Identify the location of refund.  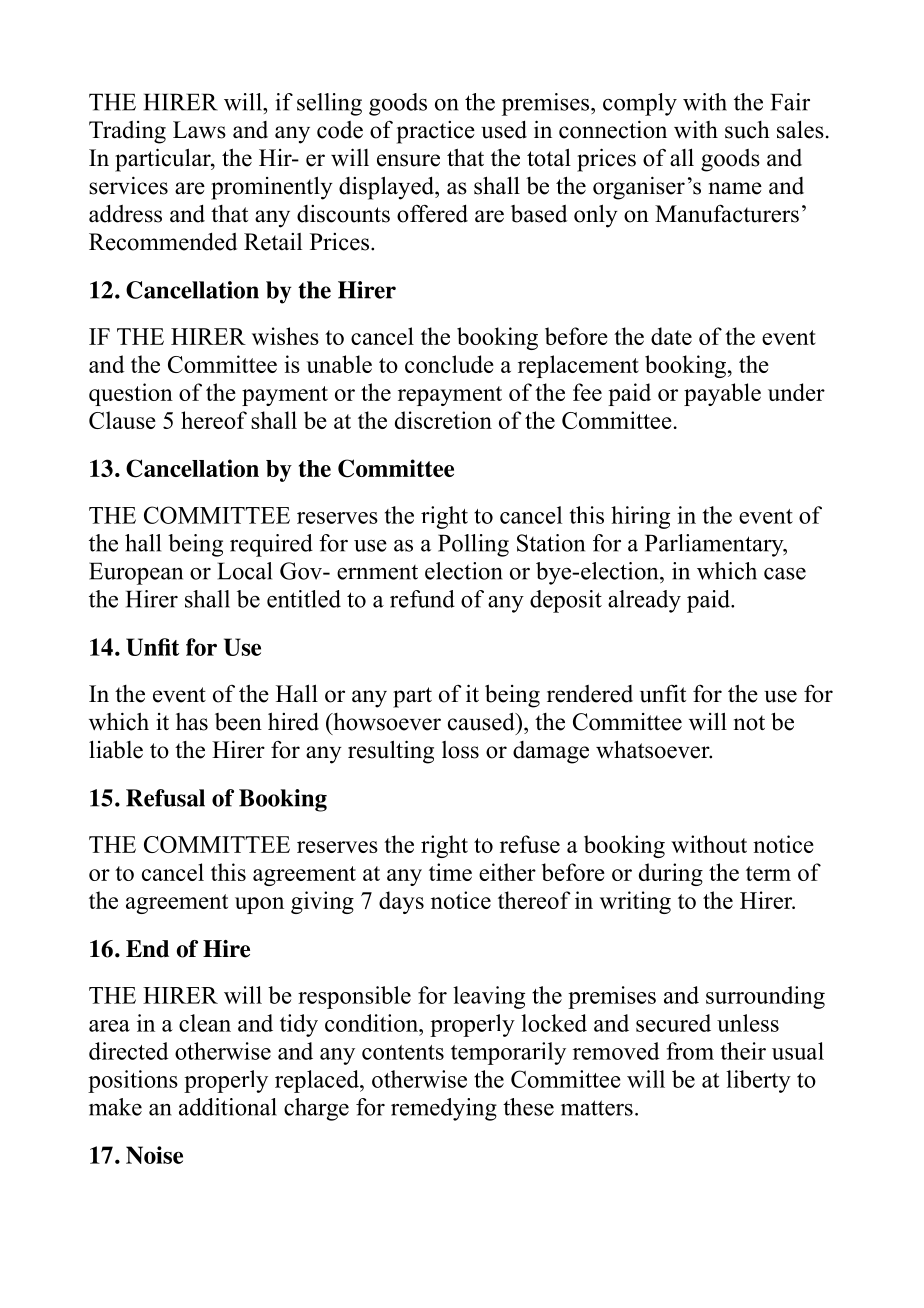
(422, 599).
